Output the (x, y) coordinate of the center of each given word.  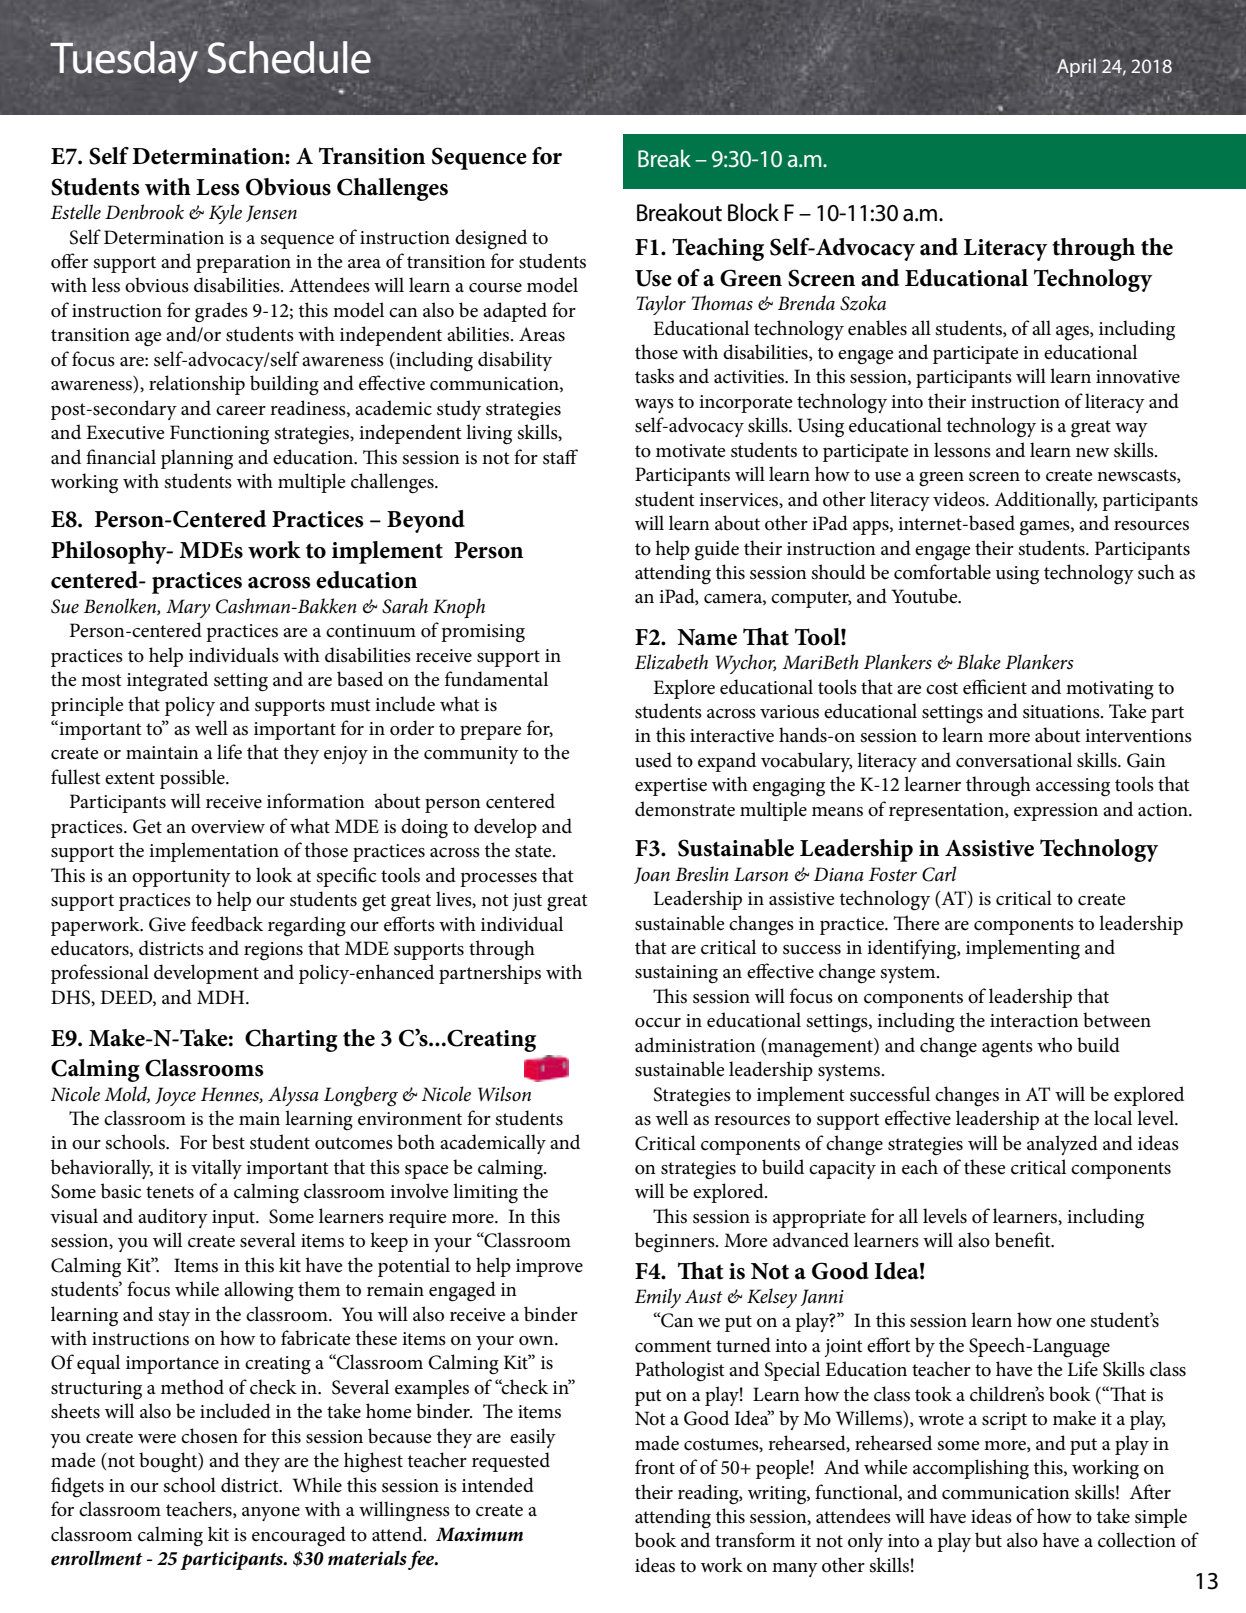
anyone (271, 1514)
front (655, 1467)
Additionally (1046, 501)
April (1076, 67)
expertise (671, 787)
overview (228, 827)
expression (1056, 812)
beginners (676, 1242)
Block (753, 212)
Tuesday (124, 62)
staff (560, 457)
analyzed (1062, 1145)
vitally (216, 1169)
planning (197, 459)
